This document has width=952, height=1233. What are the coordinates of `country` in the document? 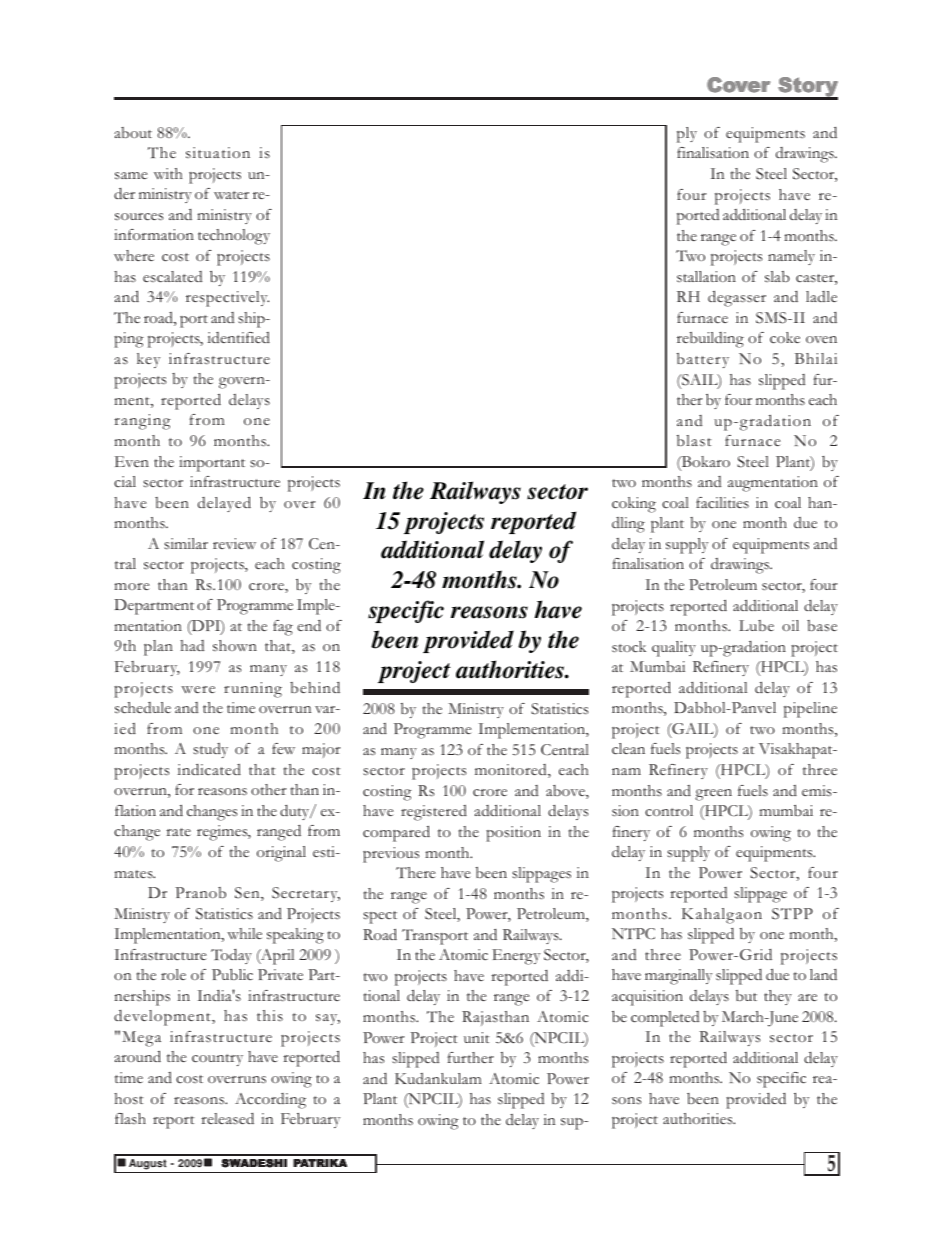 It's located at (217, 1060).
